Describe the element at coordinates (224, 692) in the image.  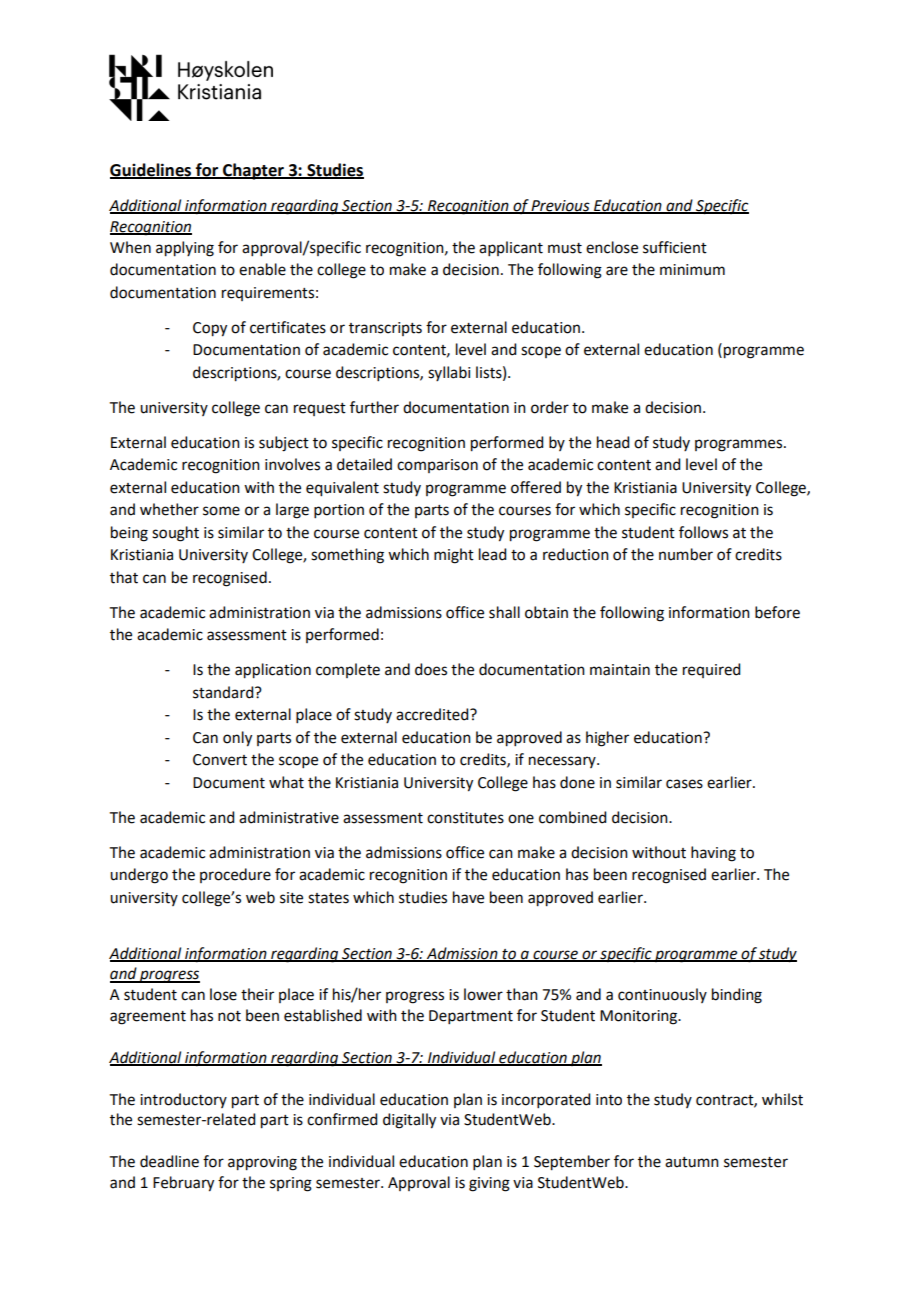
I see `standard` at that location.
